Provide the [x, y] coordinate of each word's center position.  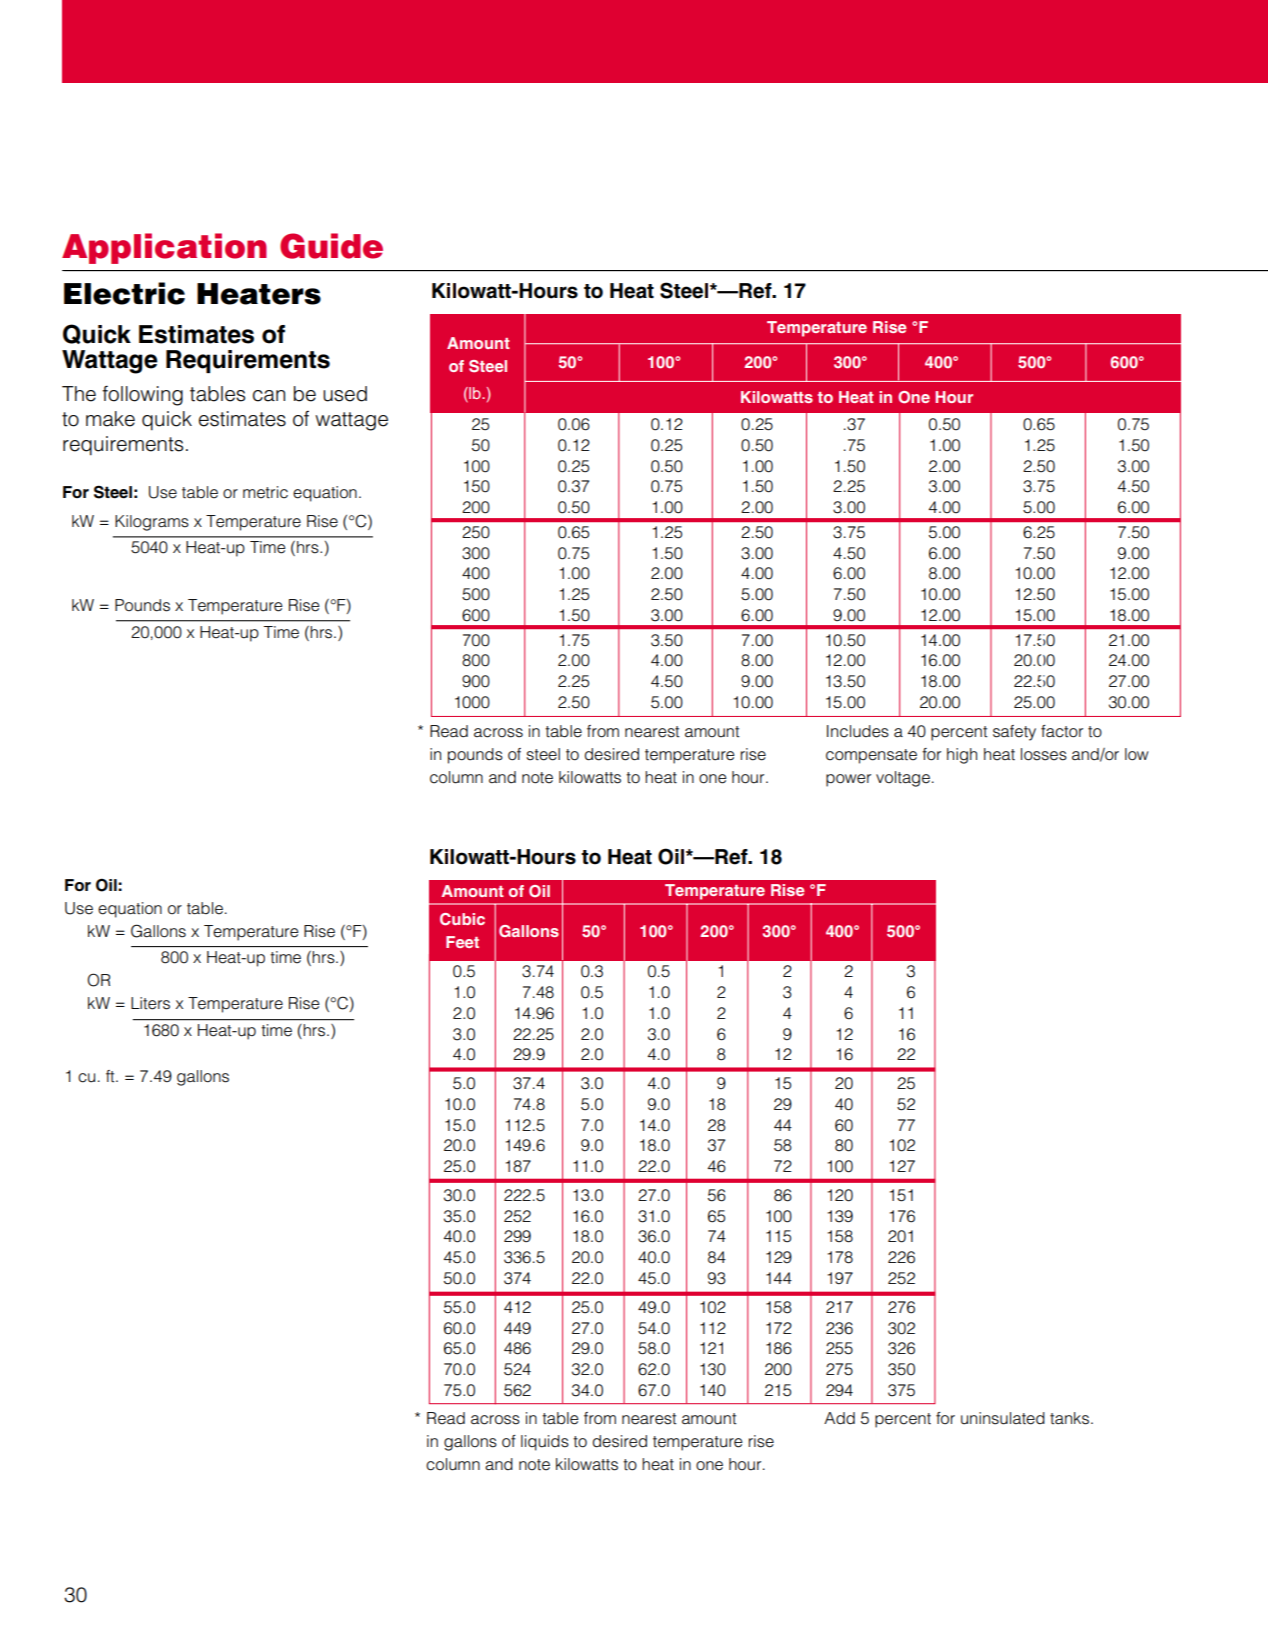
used [345, 394]
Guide [331, 246]
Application [164, 248]
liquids [545, 1443]
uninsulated [1003, 1418]
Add [839, 1418]
